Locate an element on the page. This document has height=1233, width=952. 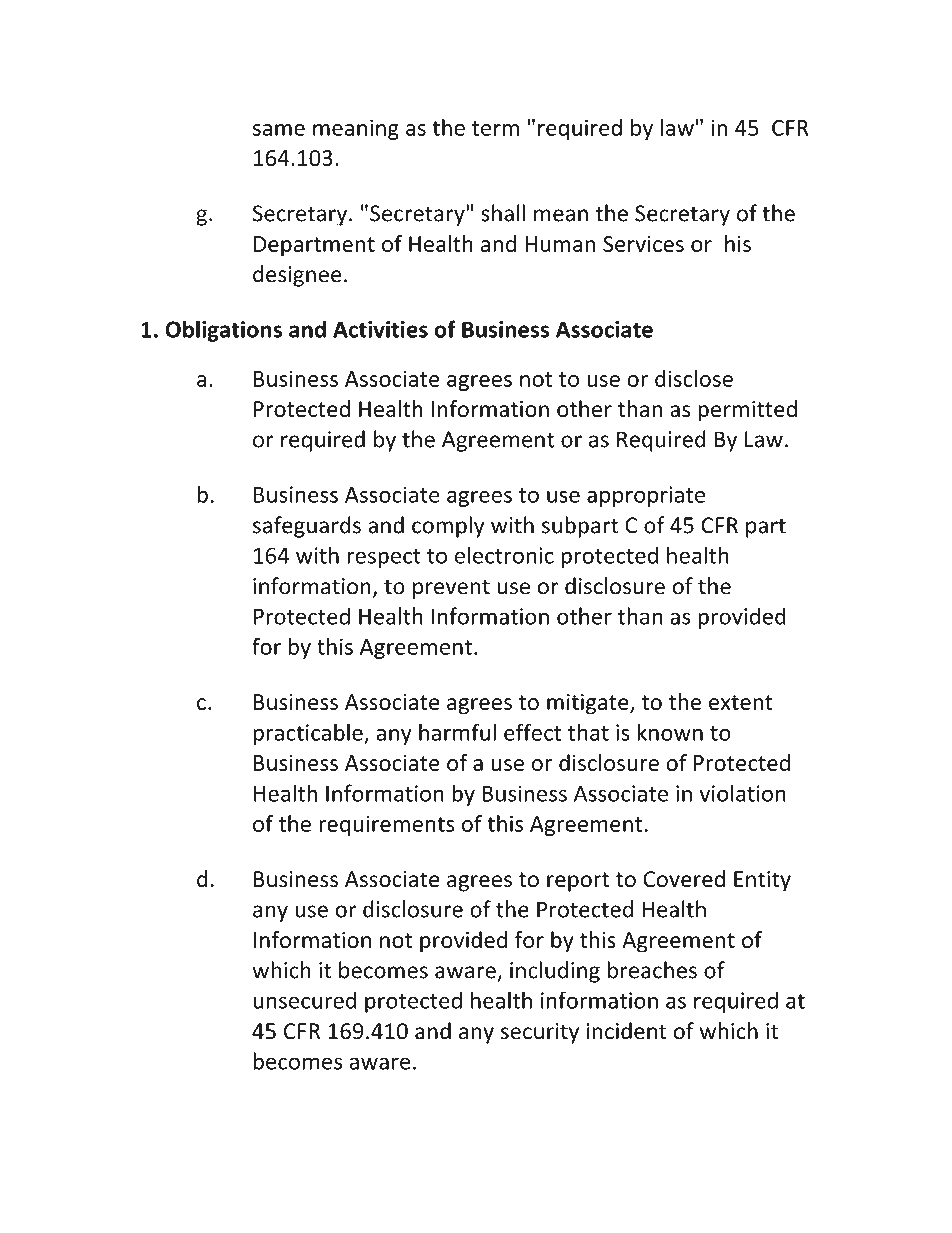
disclose is located at coordinates (694, 378).
